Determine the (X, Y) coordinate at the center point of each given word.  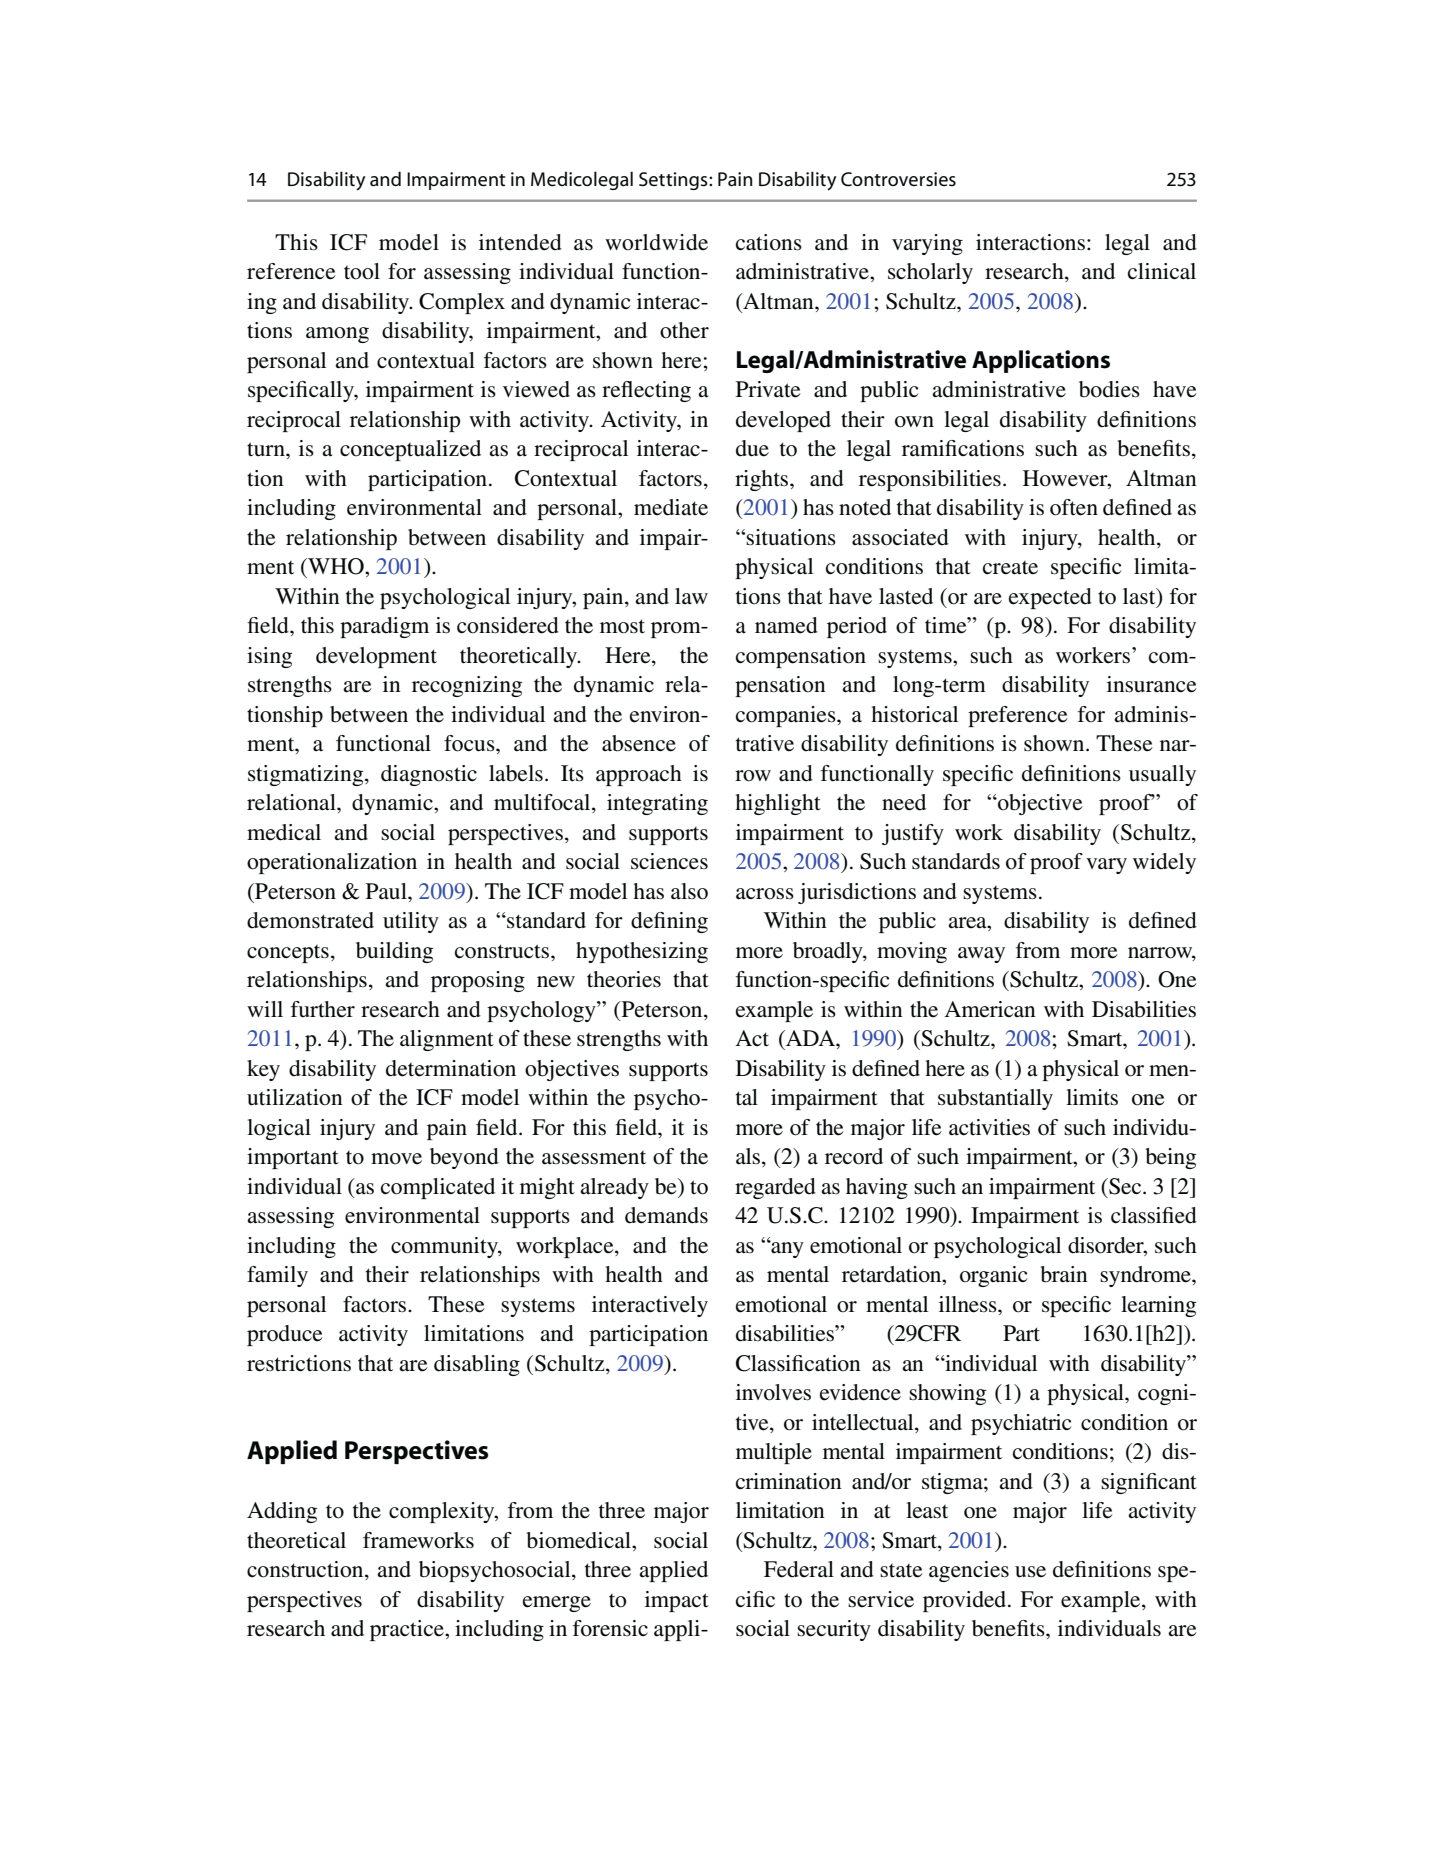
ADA (810, 1038)
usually (1162, 775)
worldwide (656, 242)
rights (763, 480)
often (1074, 507)
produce (285, 1335)
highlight (778, 804)
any (786, 1249)
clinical (1162, 271)
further (323, 1009)
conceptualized (410, 450)
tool (362, 271)
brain (1064, 1274)
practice (408, 1630)
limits (1092, 1097)
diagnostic (429, 775)
